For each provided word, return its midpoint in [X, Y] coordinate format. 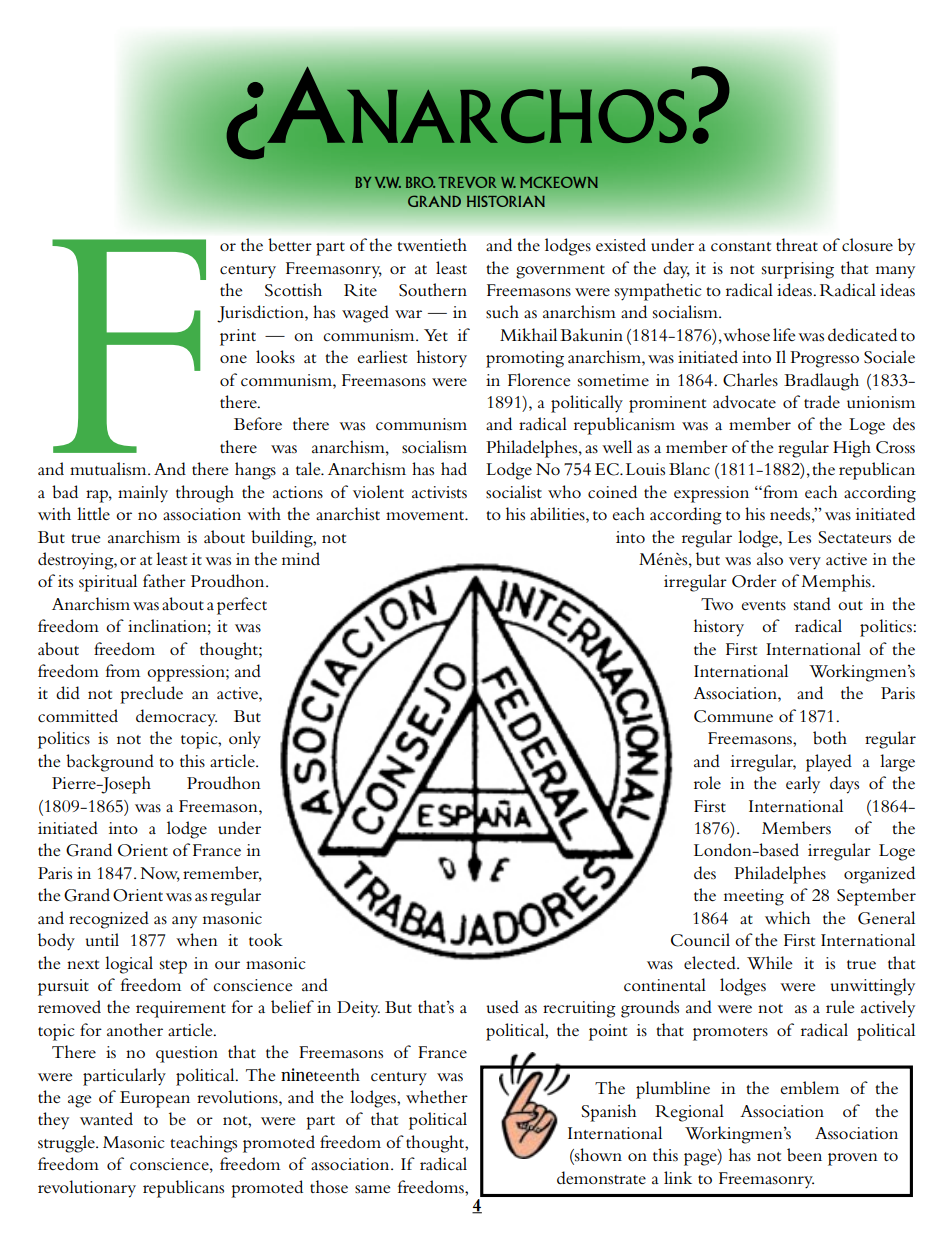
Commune [733, 716]
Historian [506, 201]
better [290, 245]
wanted [106, 1118]
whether [437, 1096]
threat [797, 244]
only [245, 740]
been [804, 1155]
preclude [151, 695]
